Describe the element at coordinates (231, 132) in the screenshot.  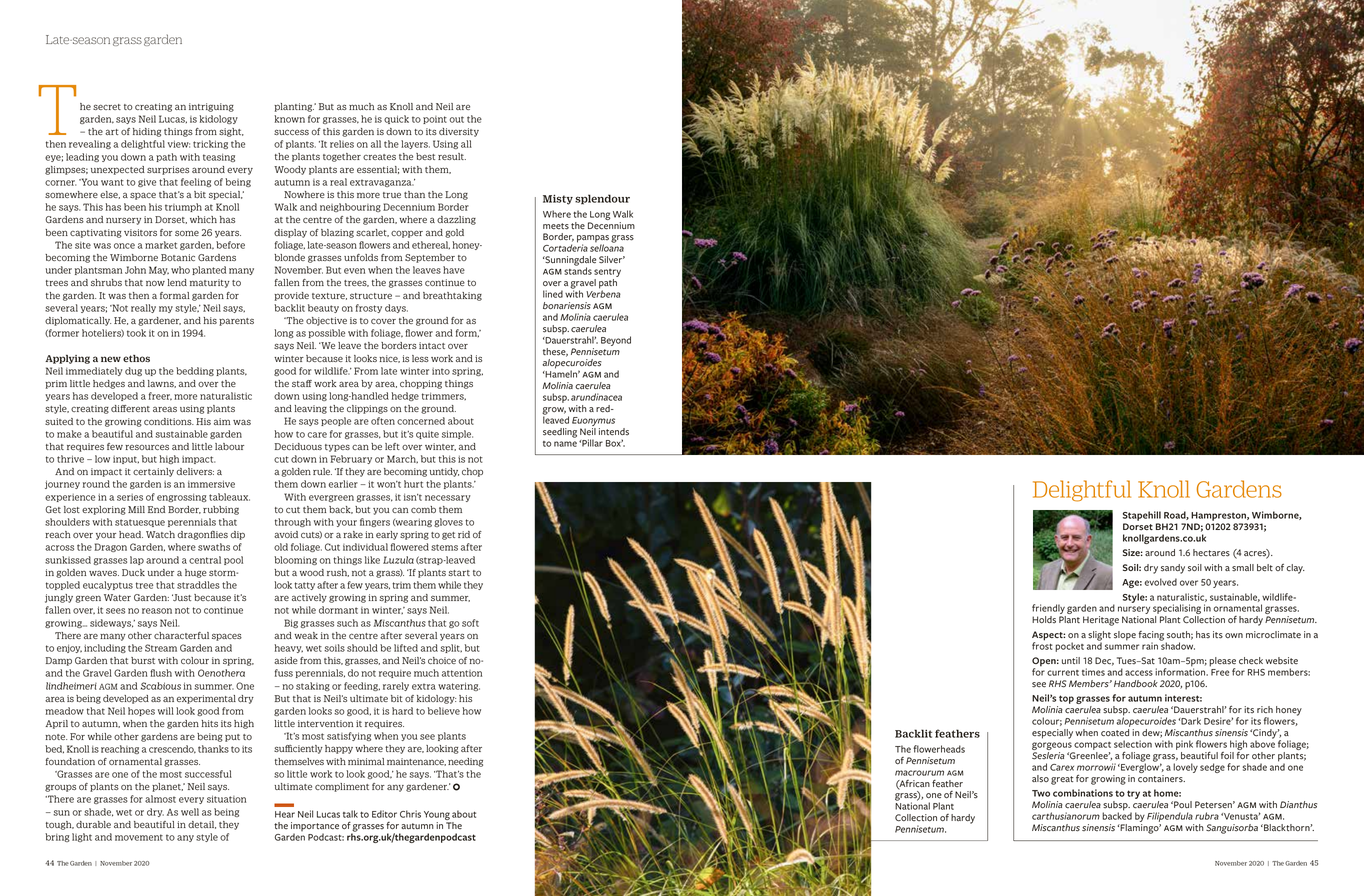
I see `sight` at that location.
